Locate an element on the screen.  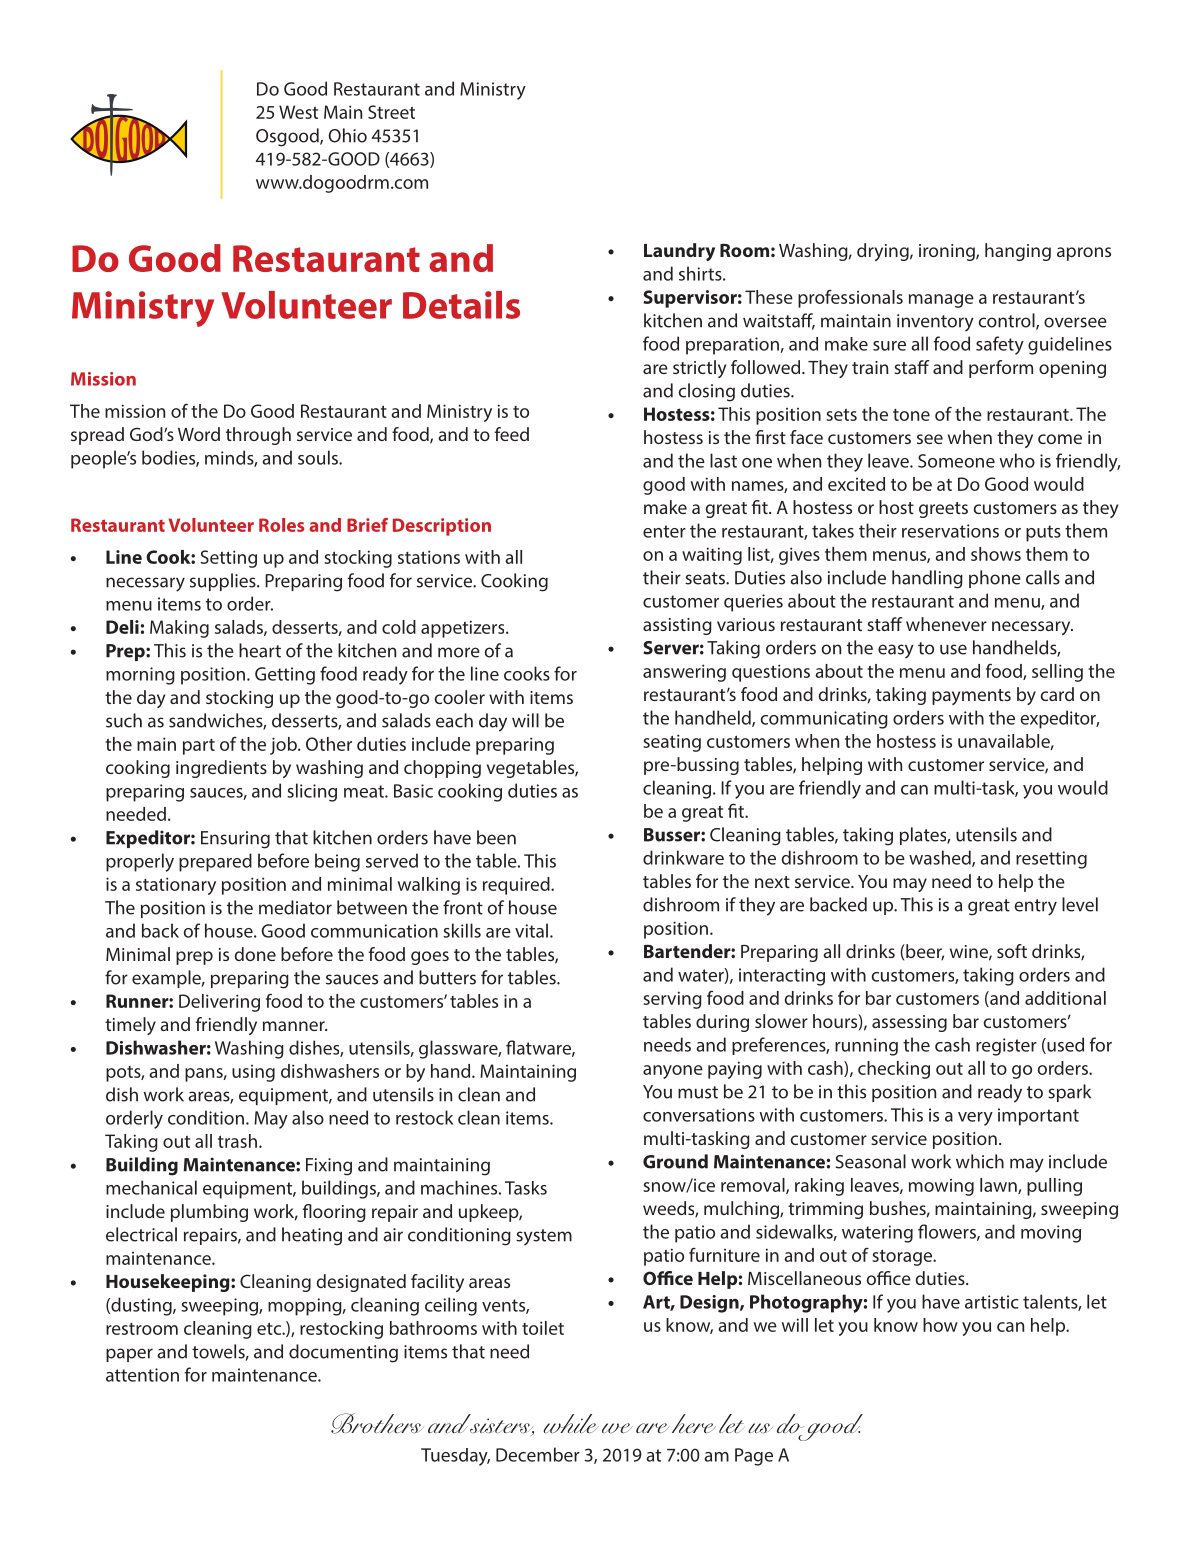
serving is located at coordinates (672, 1000).
